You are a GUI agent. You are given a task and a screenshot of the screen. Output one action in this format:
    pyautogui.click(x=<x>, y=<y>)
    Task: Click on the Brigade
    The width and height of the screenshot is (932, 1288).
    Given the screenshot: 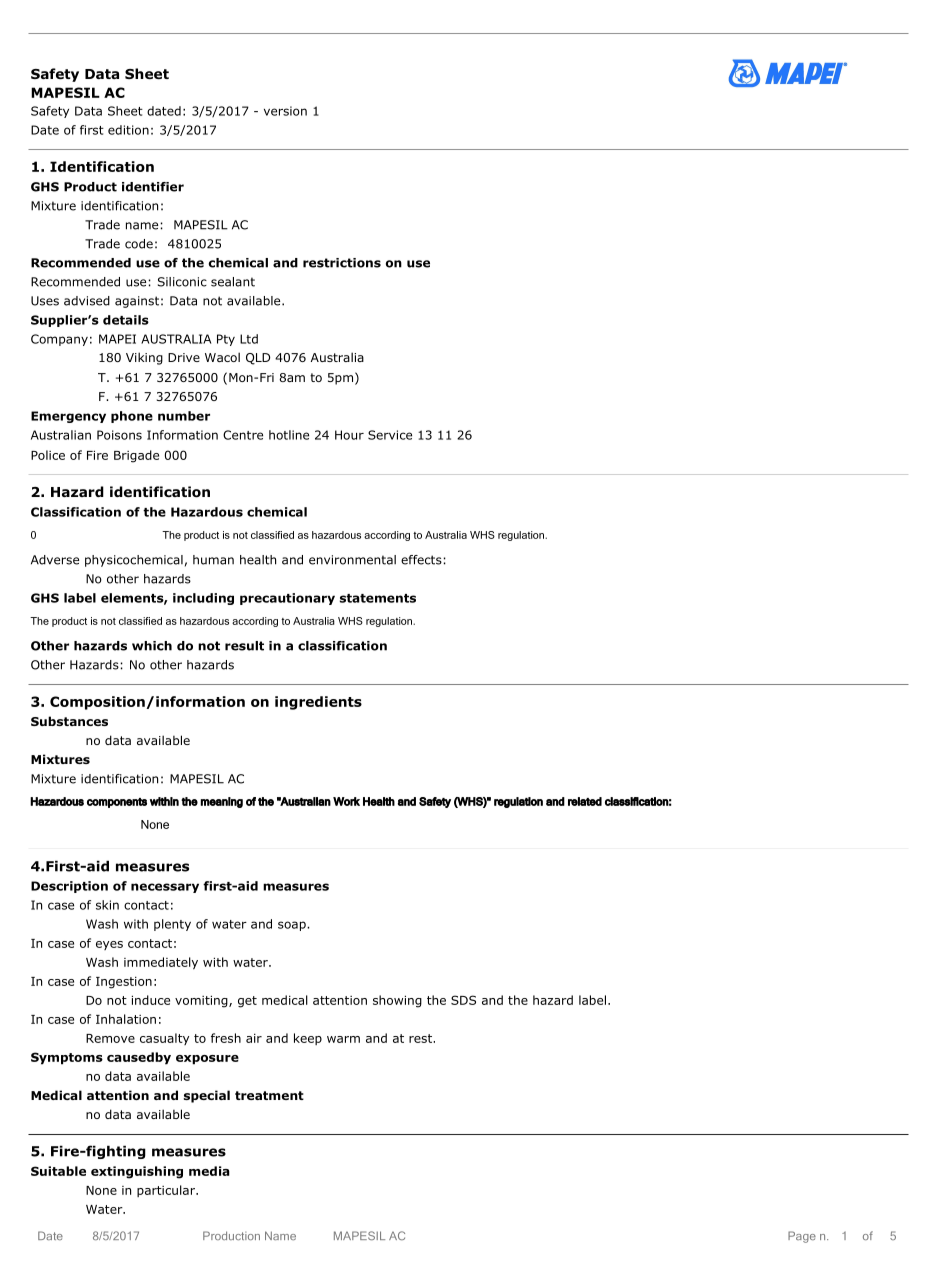 What is the action you would take?
    pyautogui.click(x=136, y=456)
